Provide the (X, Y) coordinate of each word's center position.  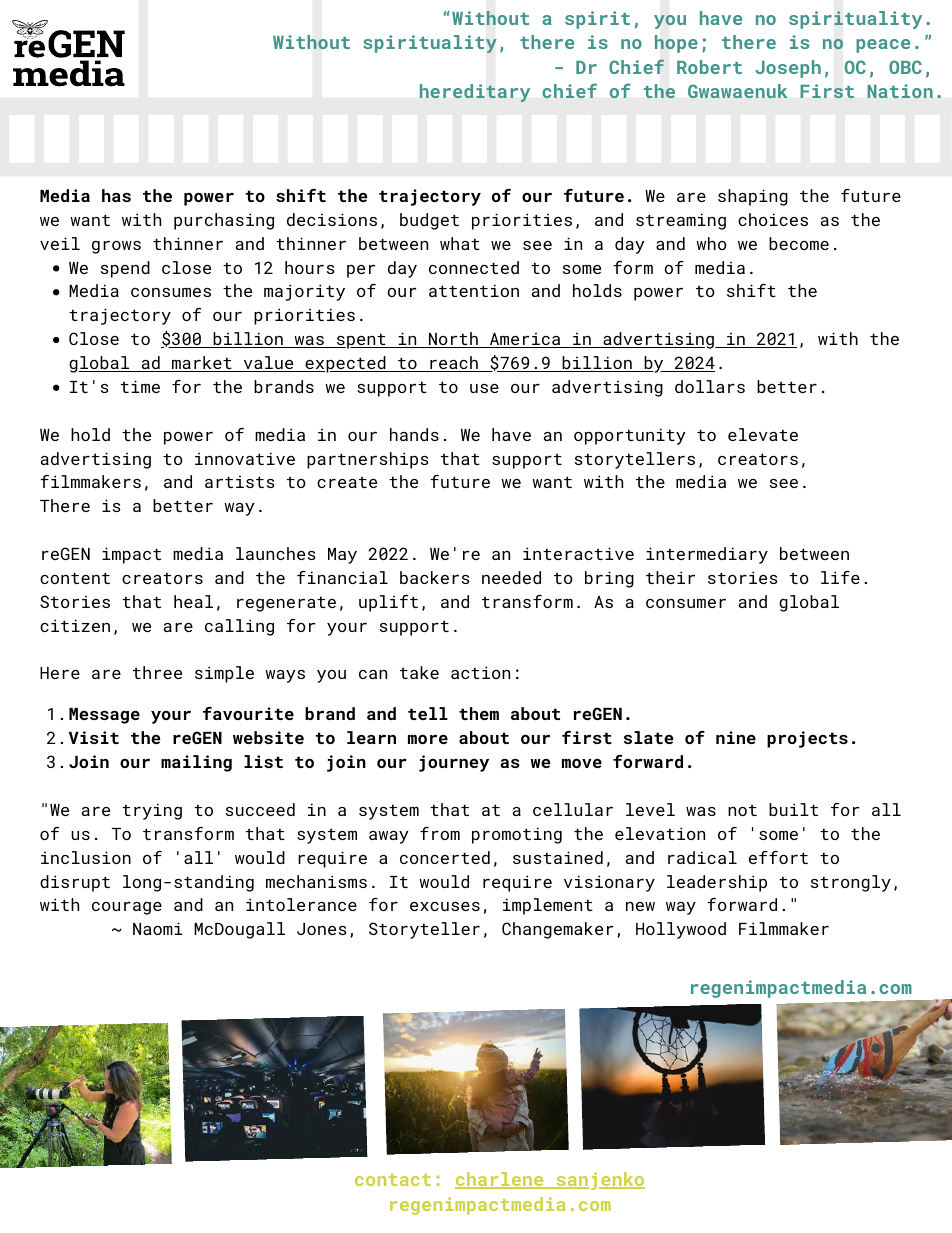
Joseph (788, 69)
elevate (763, 434)
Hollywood (681, 930)
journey (454, 763)
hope (676, 44)
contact (393, 1180)
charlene (500, 1180)
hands (414, 434)
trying (152, 811)
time (140, 386)
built (793, 809)
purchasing (224, 221)
